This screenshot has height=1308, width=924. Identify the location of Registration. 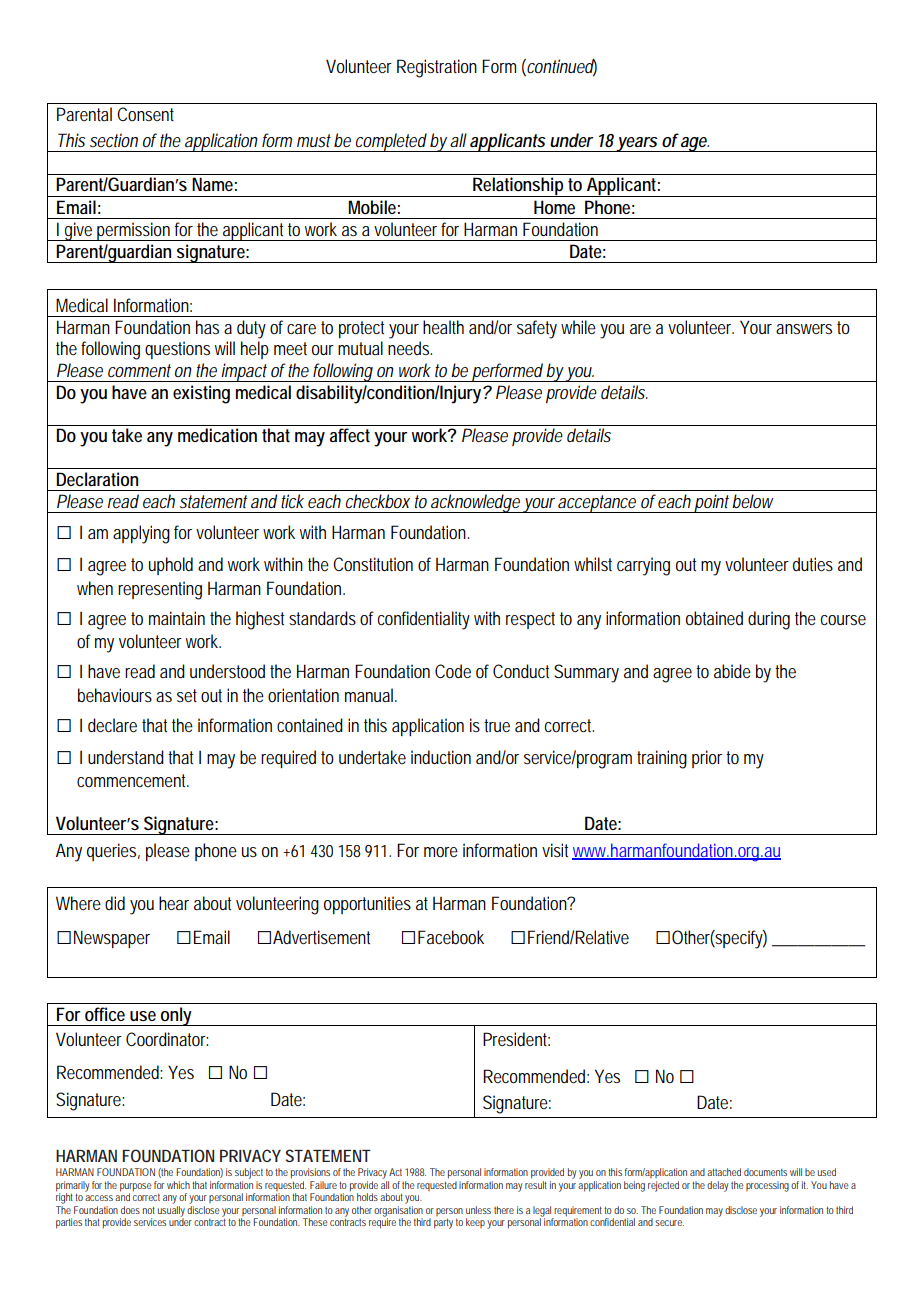
(437, 68).
